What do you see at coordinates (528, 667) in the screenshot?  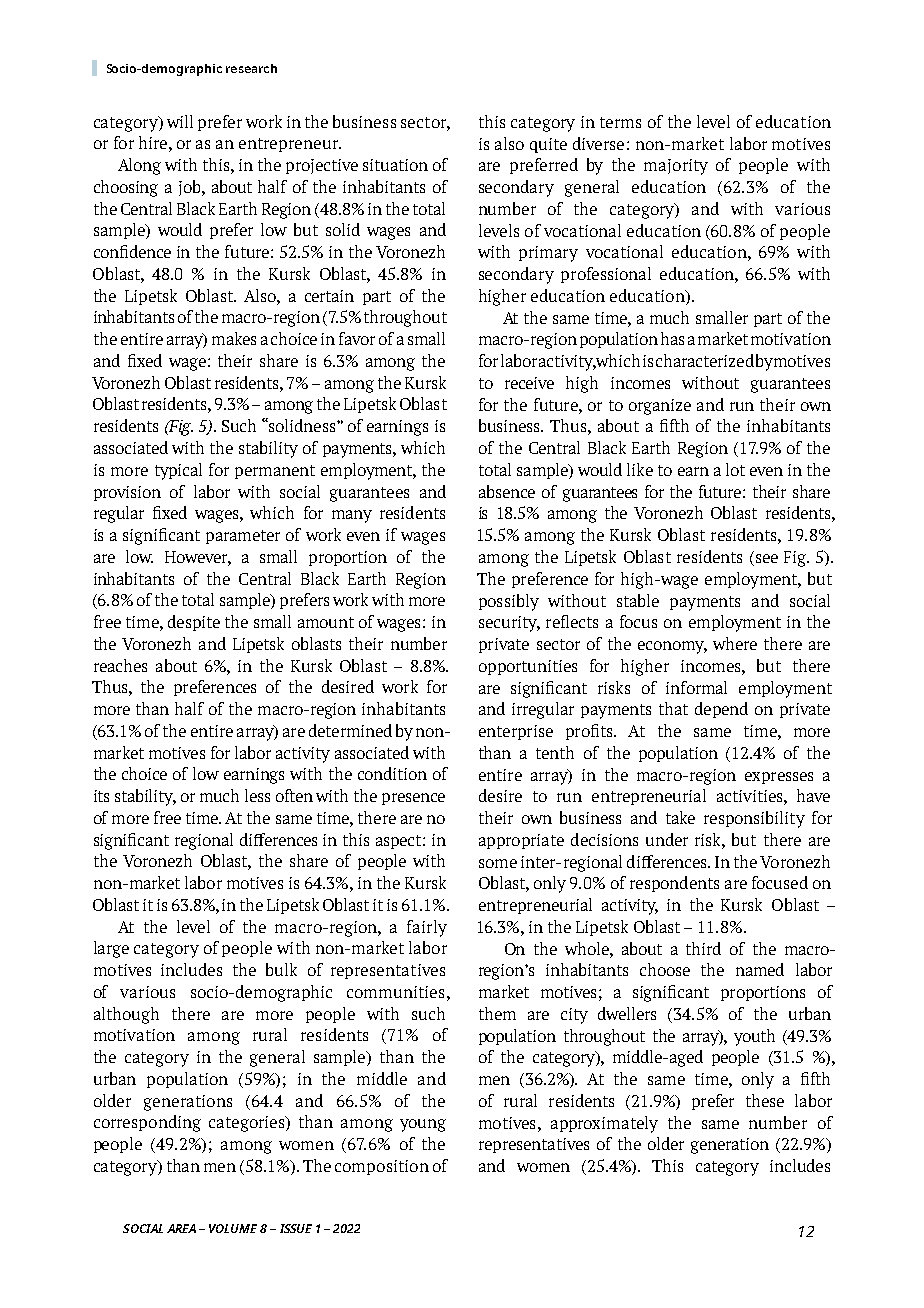 I see `opportunities` at bounding box center [528, 667].
